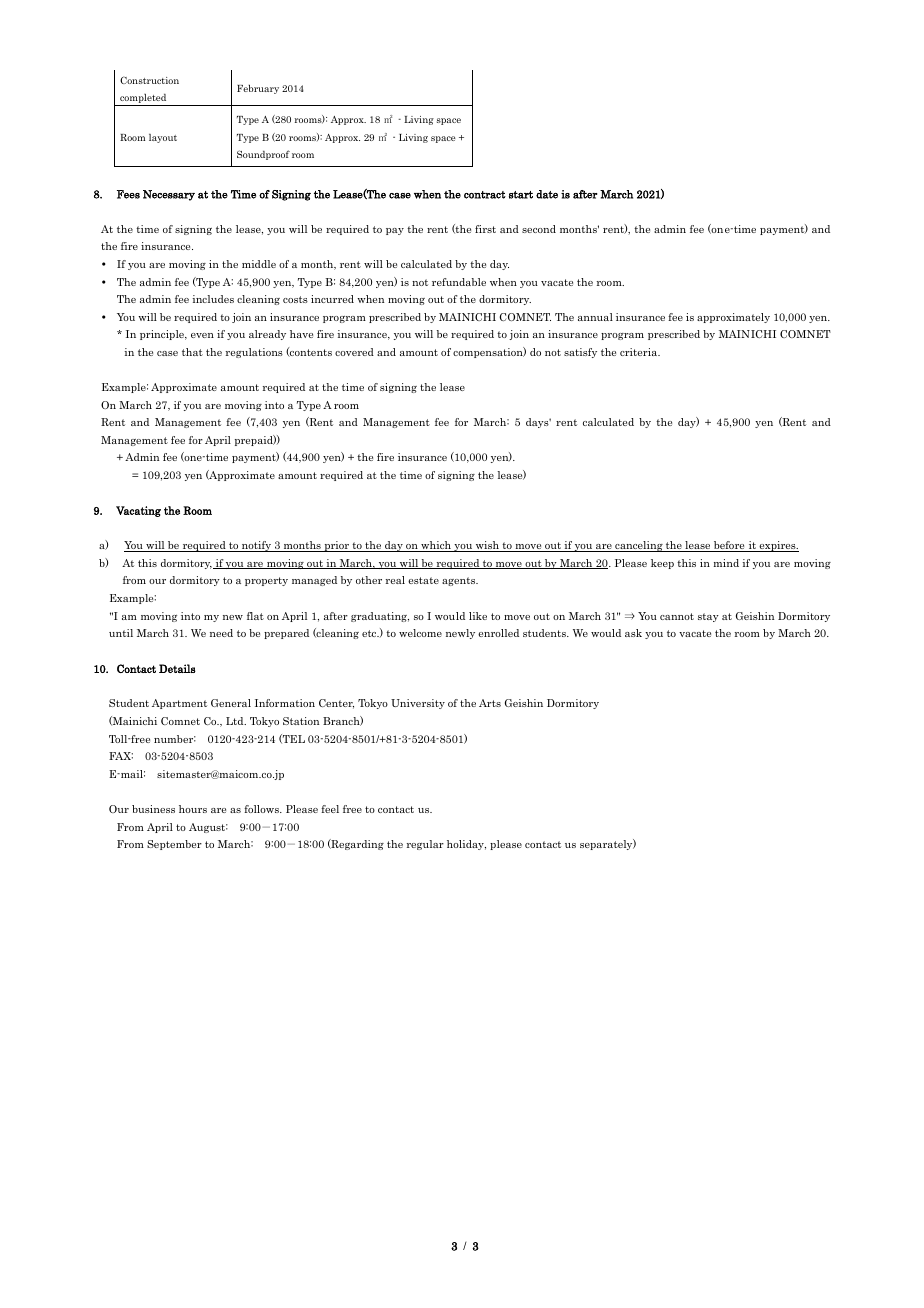  I want to click on regular, so click(425, 845).
